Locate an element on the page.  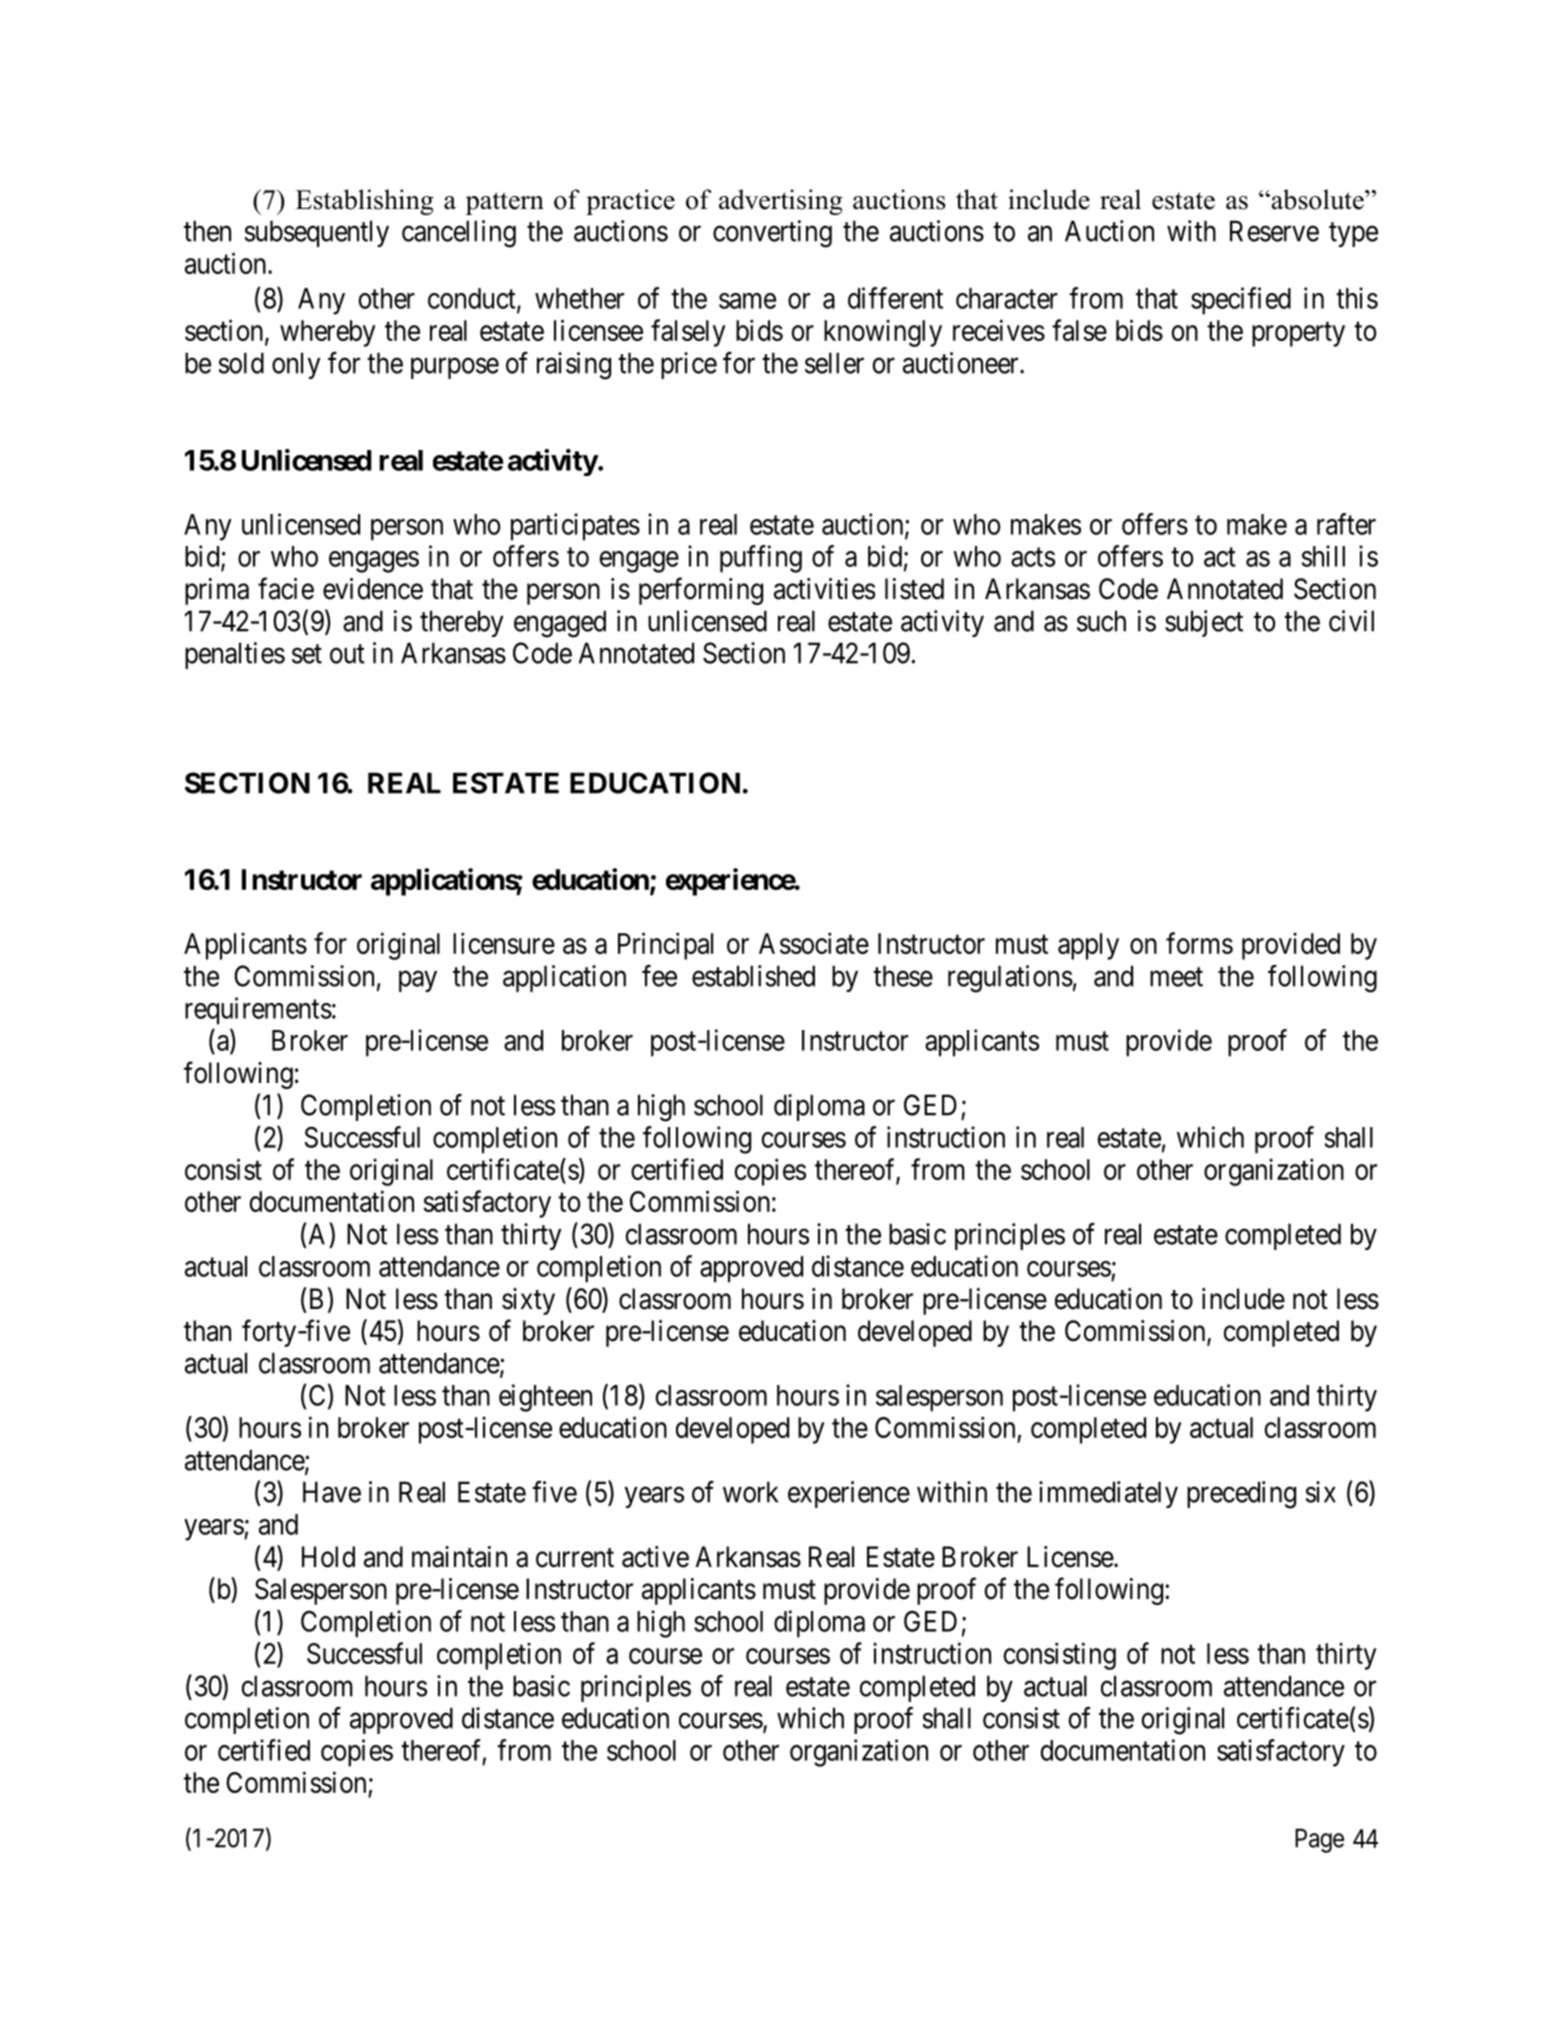
established is located at coordinates (753, 976).
